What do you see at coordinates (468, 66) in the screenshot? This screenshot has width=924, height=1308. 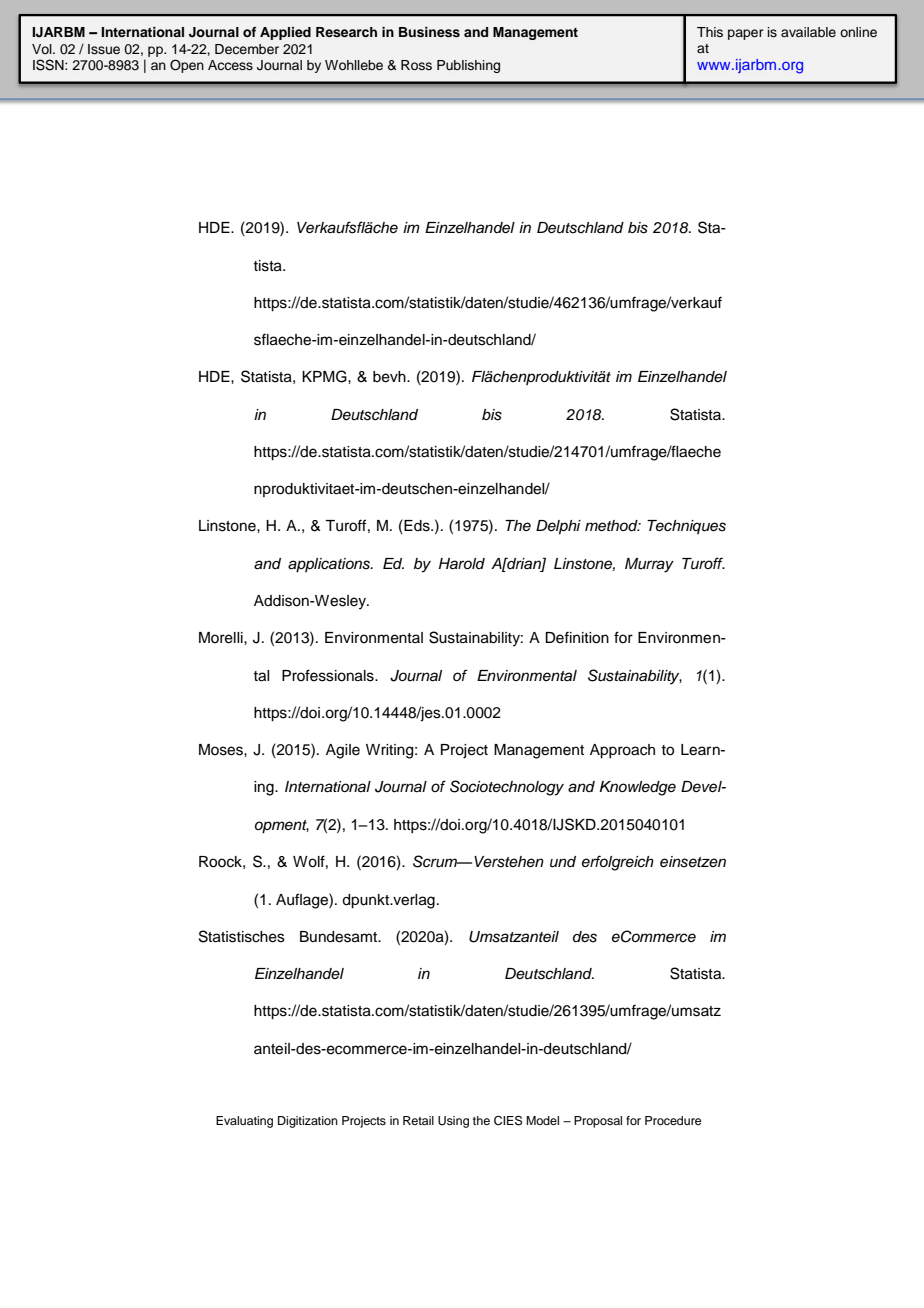 I see `Publishing` at bounding box center [468, 66].
